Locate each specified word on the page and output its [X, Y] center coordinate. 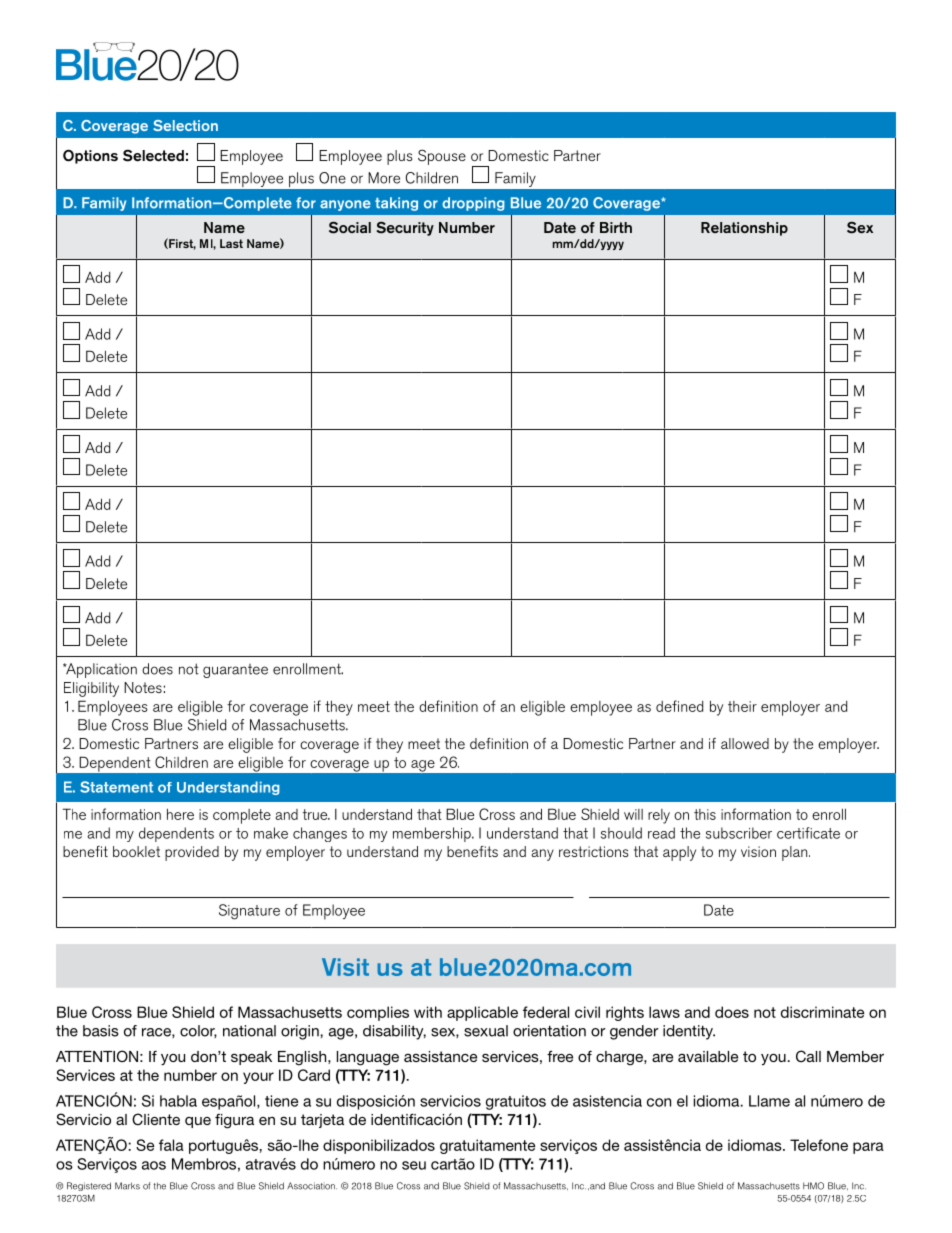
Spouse [442, 157]
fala [171, 1145]
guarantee [235, 671]
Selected [153, 155]
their [742, 706]
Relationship [744, 229]
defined [679, 706]
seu [414, 1165]
